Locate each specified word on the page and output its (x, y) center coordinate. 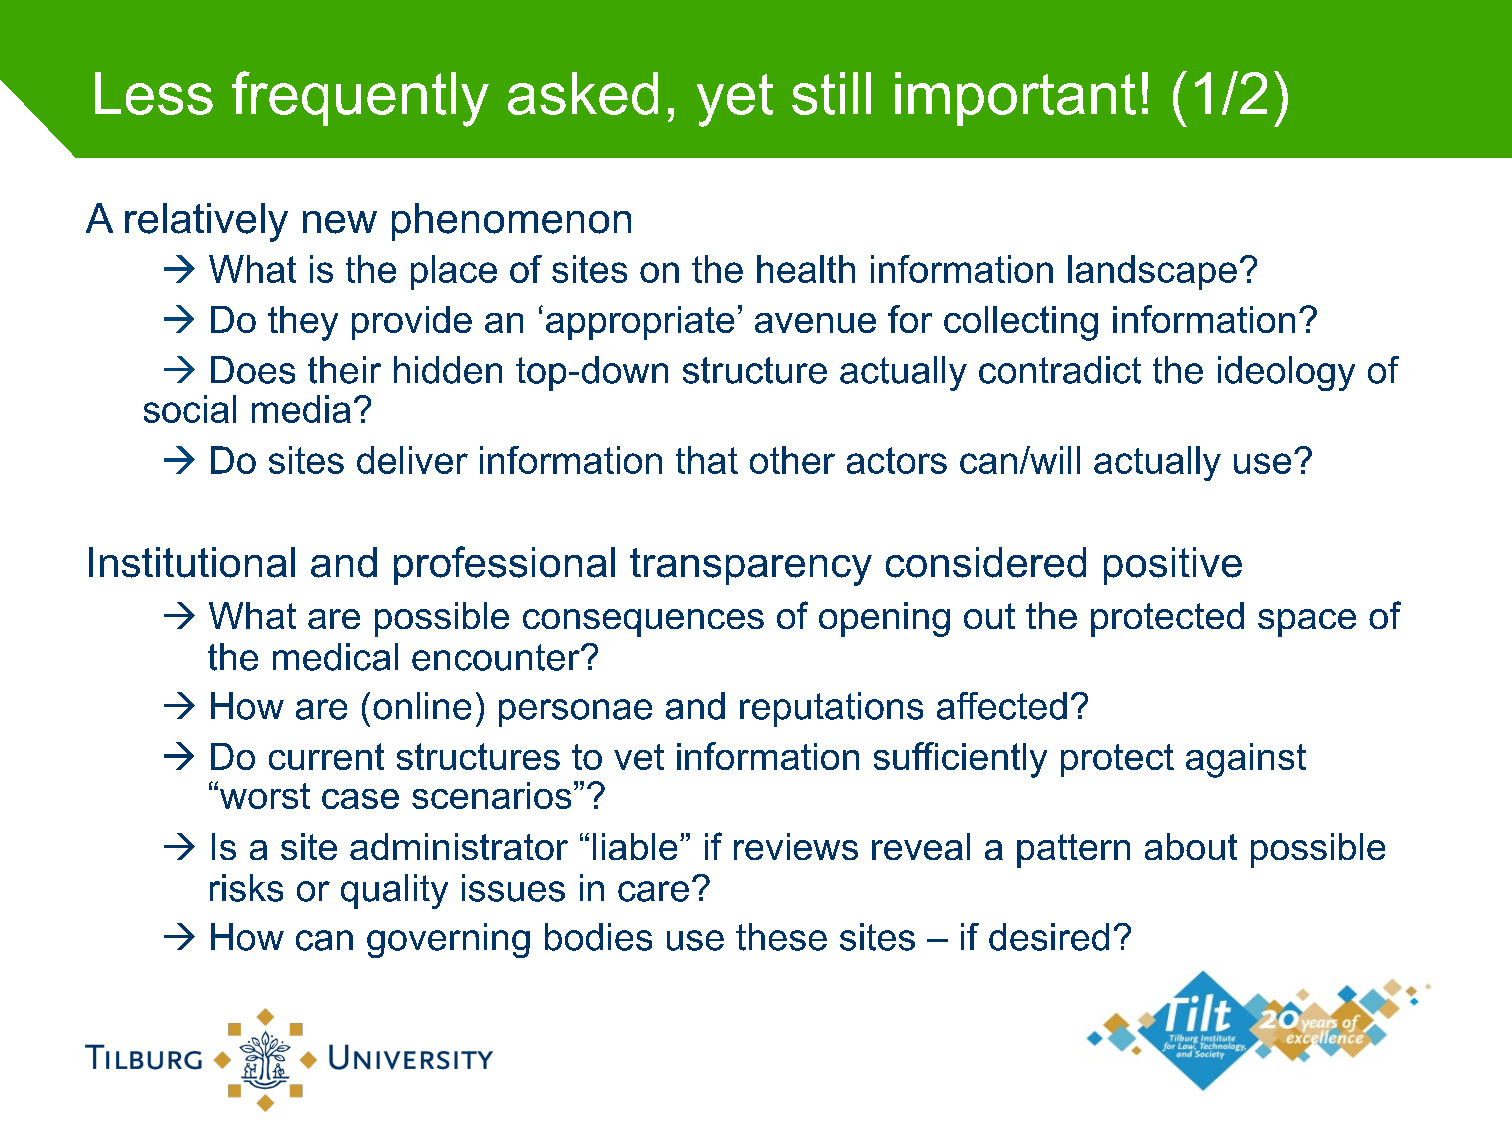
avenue (815, 323)
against (1246, 760)
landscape (1152, 272)
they (303, 323)
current (326, 756)
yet (735, 100)
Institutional (192, 562)
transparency (751, 567)
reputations (831, 709)
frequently (360, 99)
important (1015, 99)
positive (1173, 566)
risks (246, 888)
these (781, 937)
